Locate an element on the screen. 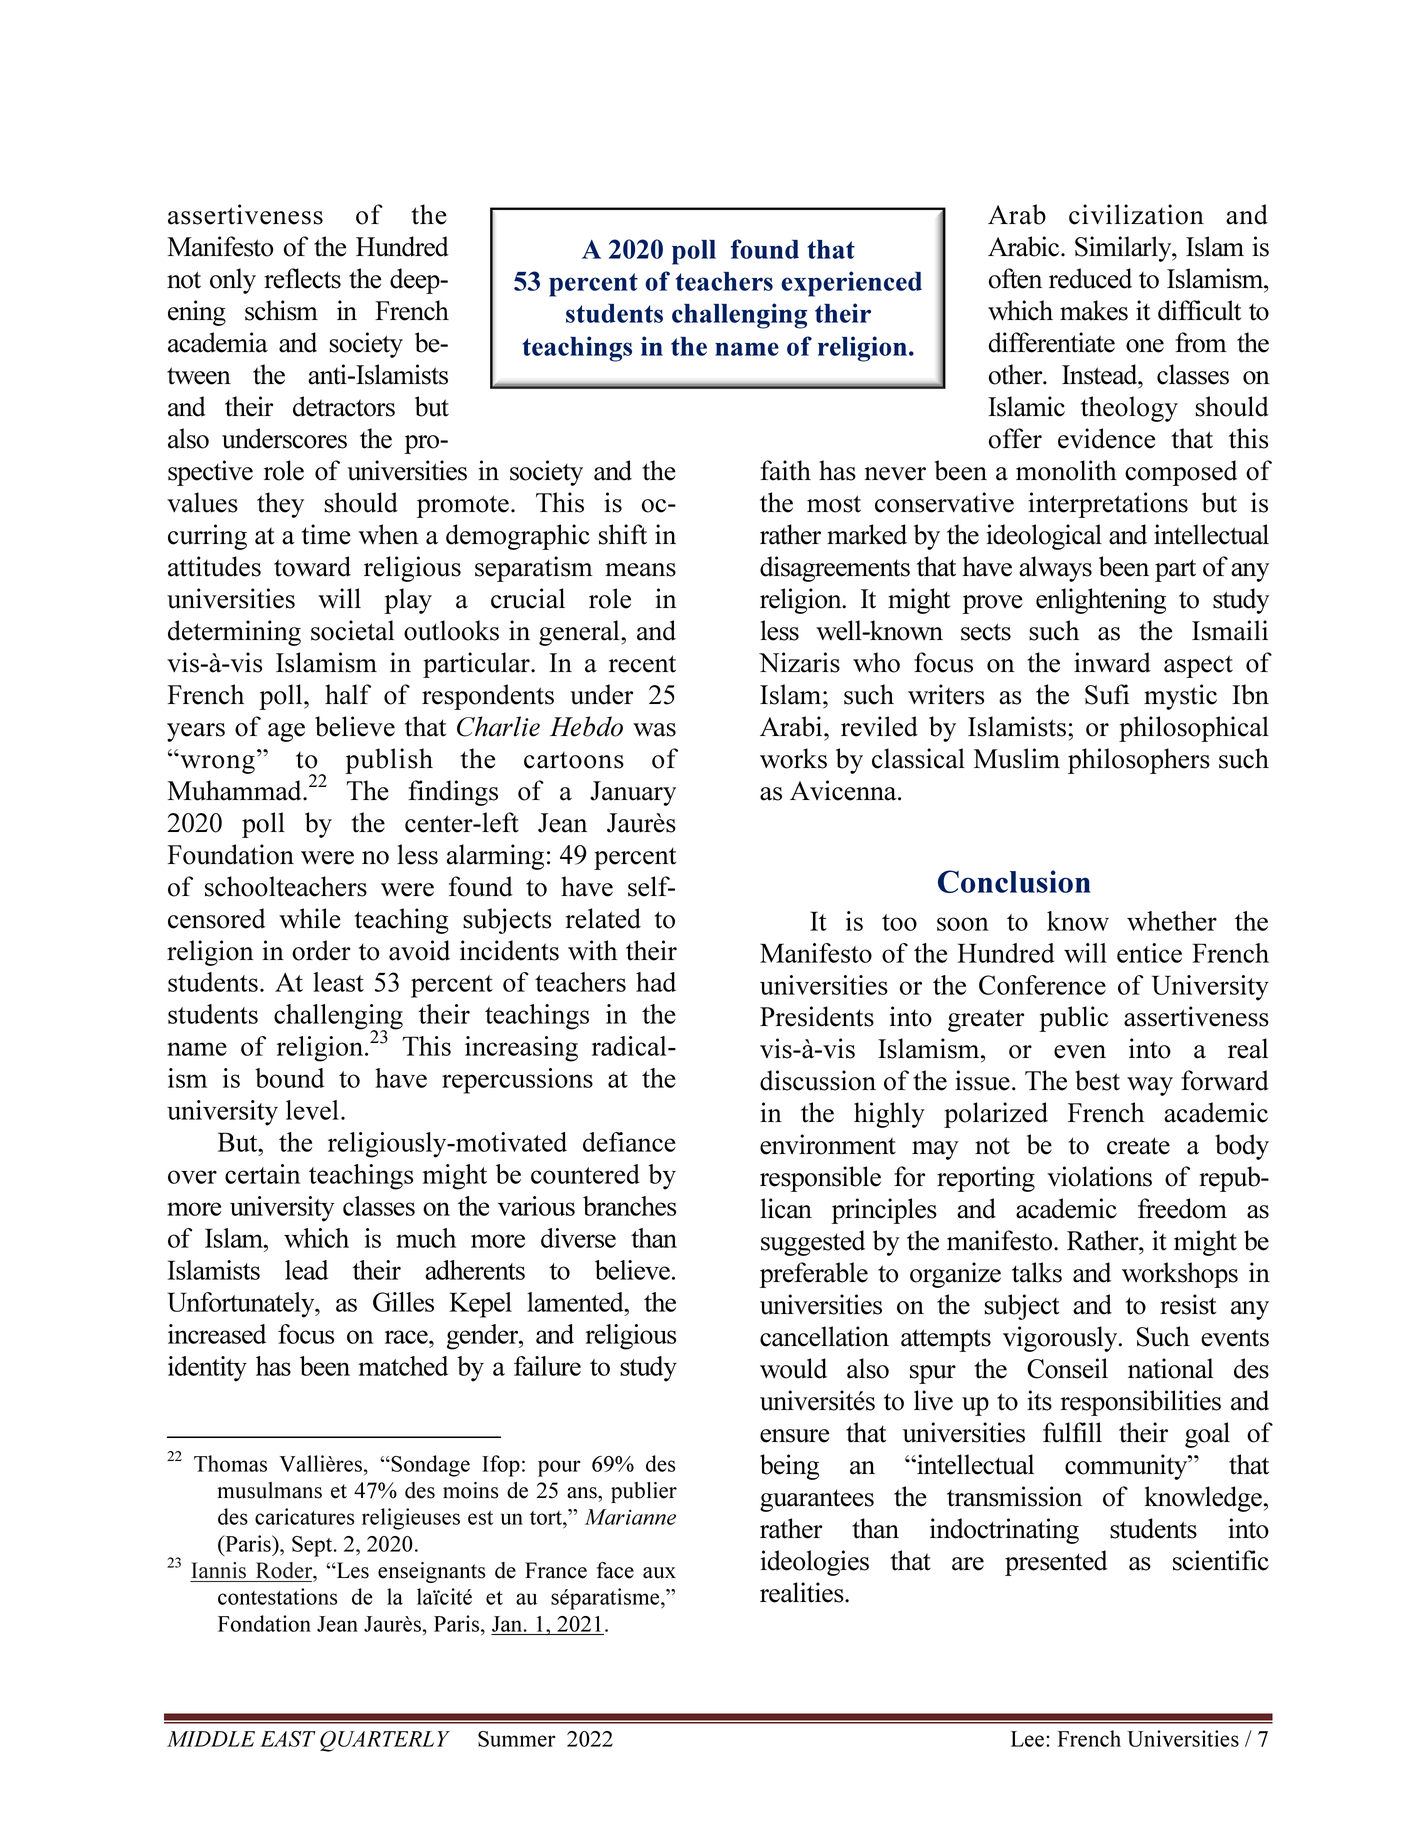 The height and width of the screenshot is (1836, 1419). experienced is located at coordinates (851, 284).
